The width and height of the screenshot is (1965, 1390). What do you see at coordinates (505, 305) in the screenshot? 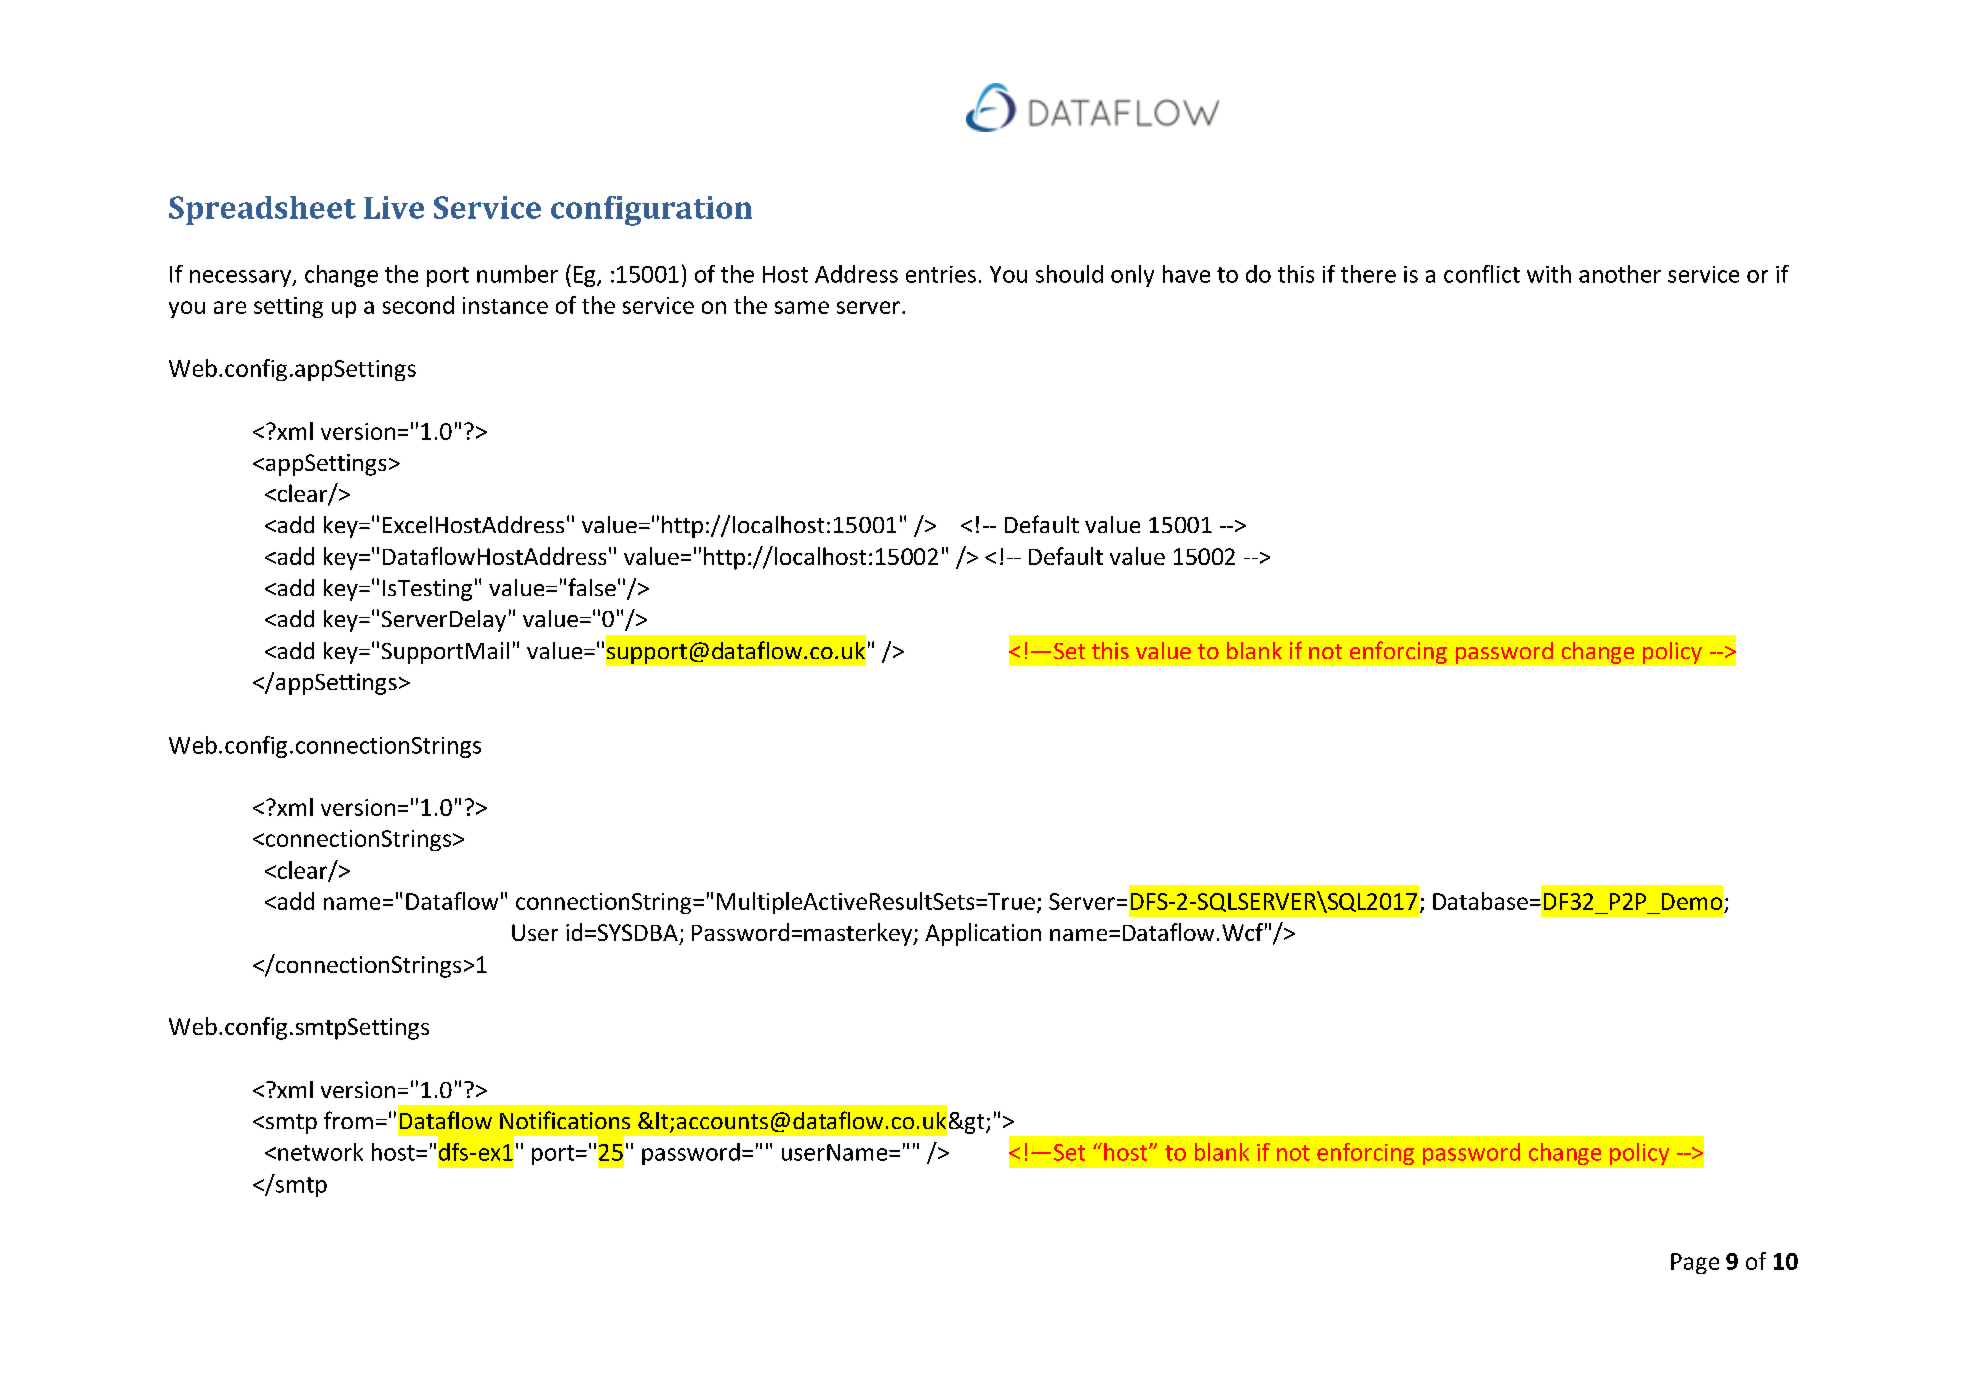
I see `instance` at bounding box center [505, 305].
